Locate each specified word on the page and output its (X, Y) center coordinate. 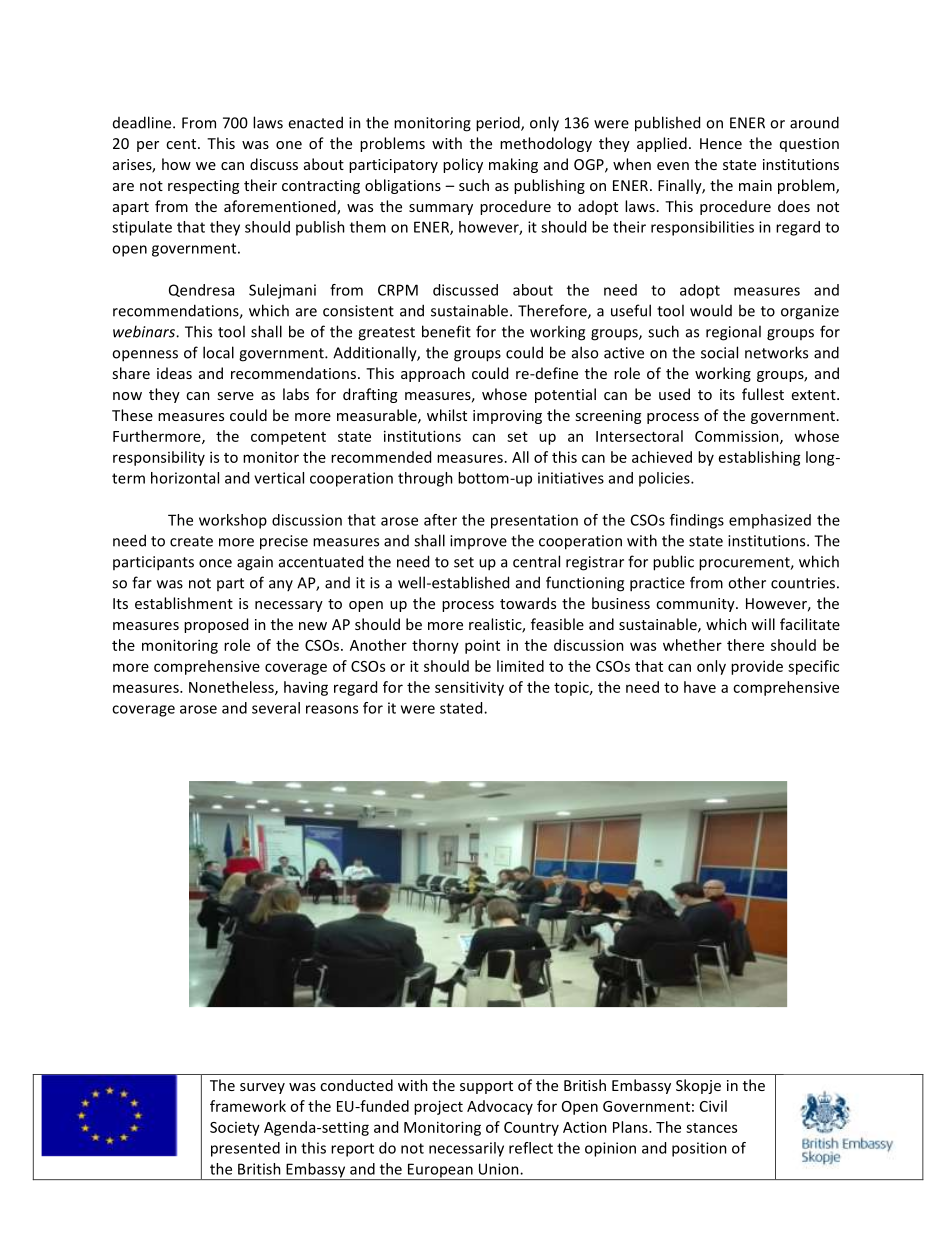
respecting (203, 187)
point (482, 646)
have (700, 687)
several (276, 708)
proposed (216, 625)
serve (235, 396)
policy (463, 165)
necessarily (466, 1149)
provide (757, 667)
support (486, 1087)
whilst (447, 415)
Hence (721, 143)
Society (235, 1129)
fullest (763, 394)
